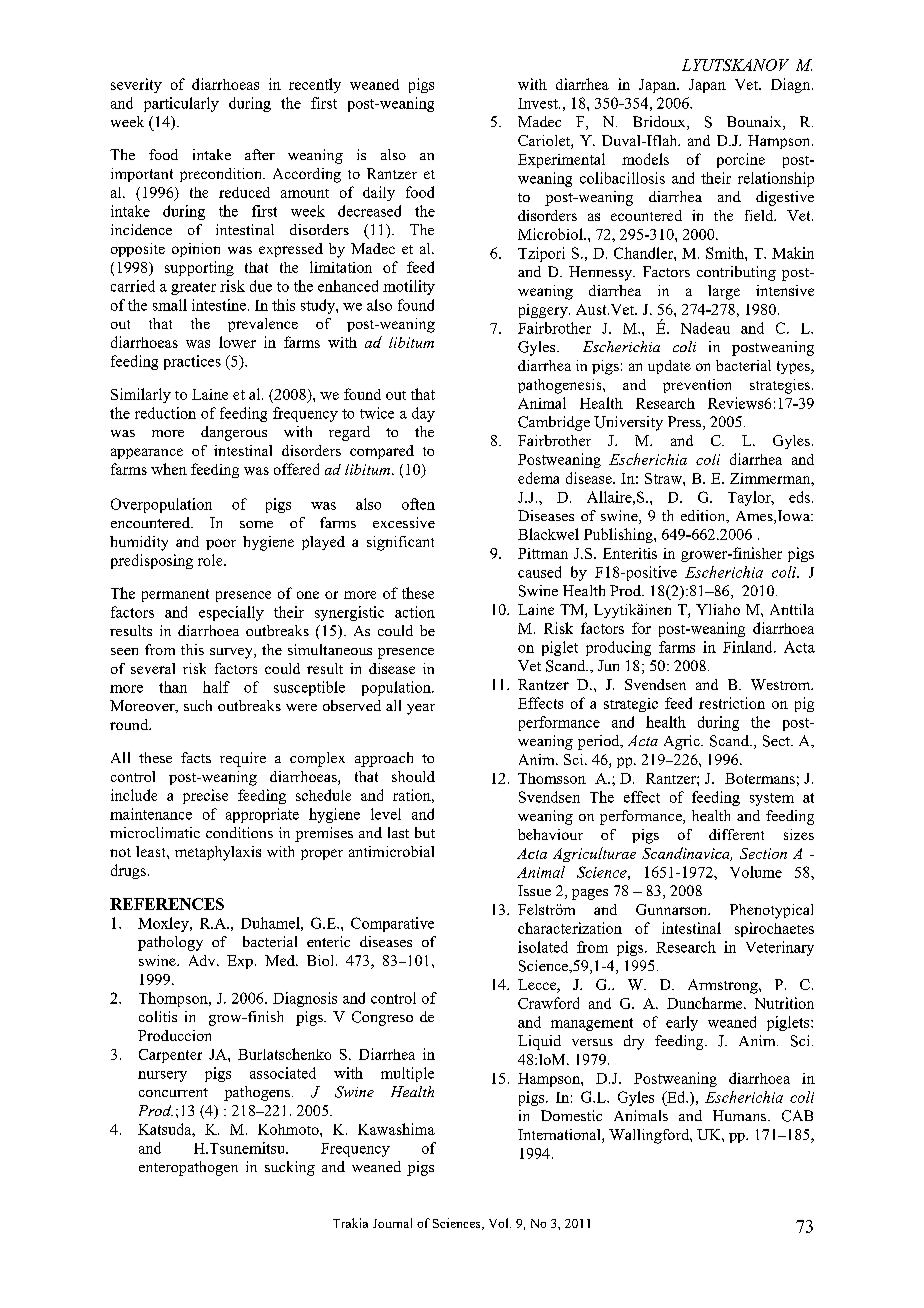 The height and width of the screenshot is (1308, 924). What do you see at coordinates (290, 1168) in the screenshot?
I see `sucking` at bounding box center [290, 1168].
